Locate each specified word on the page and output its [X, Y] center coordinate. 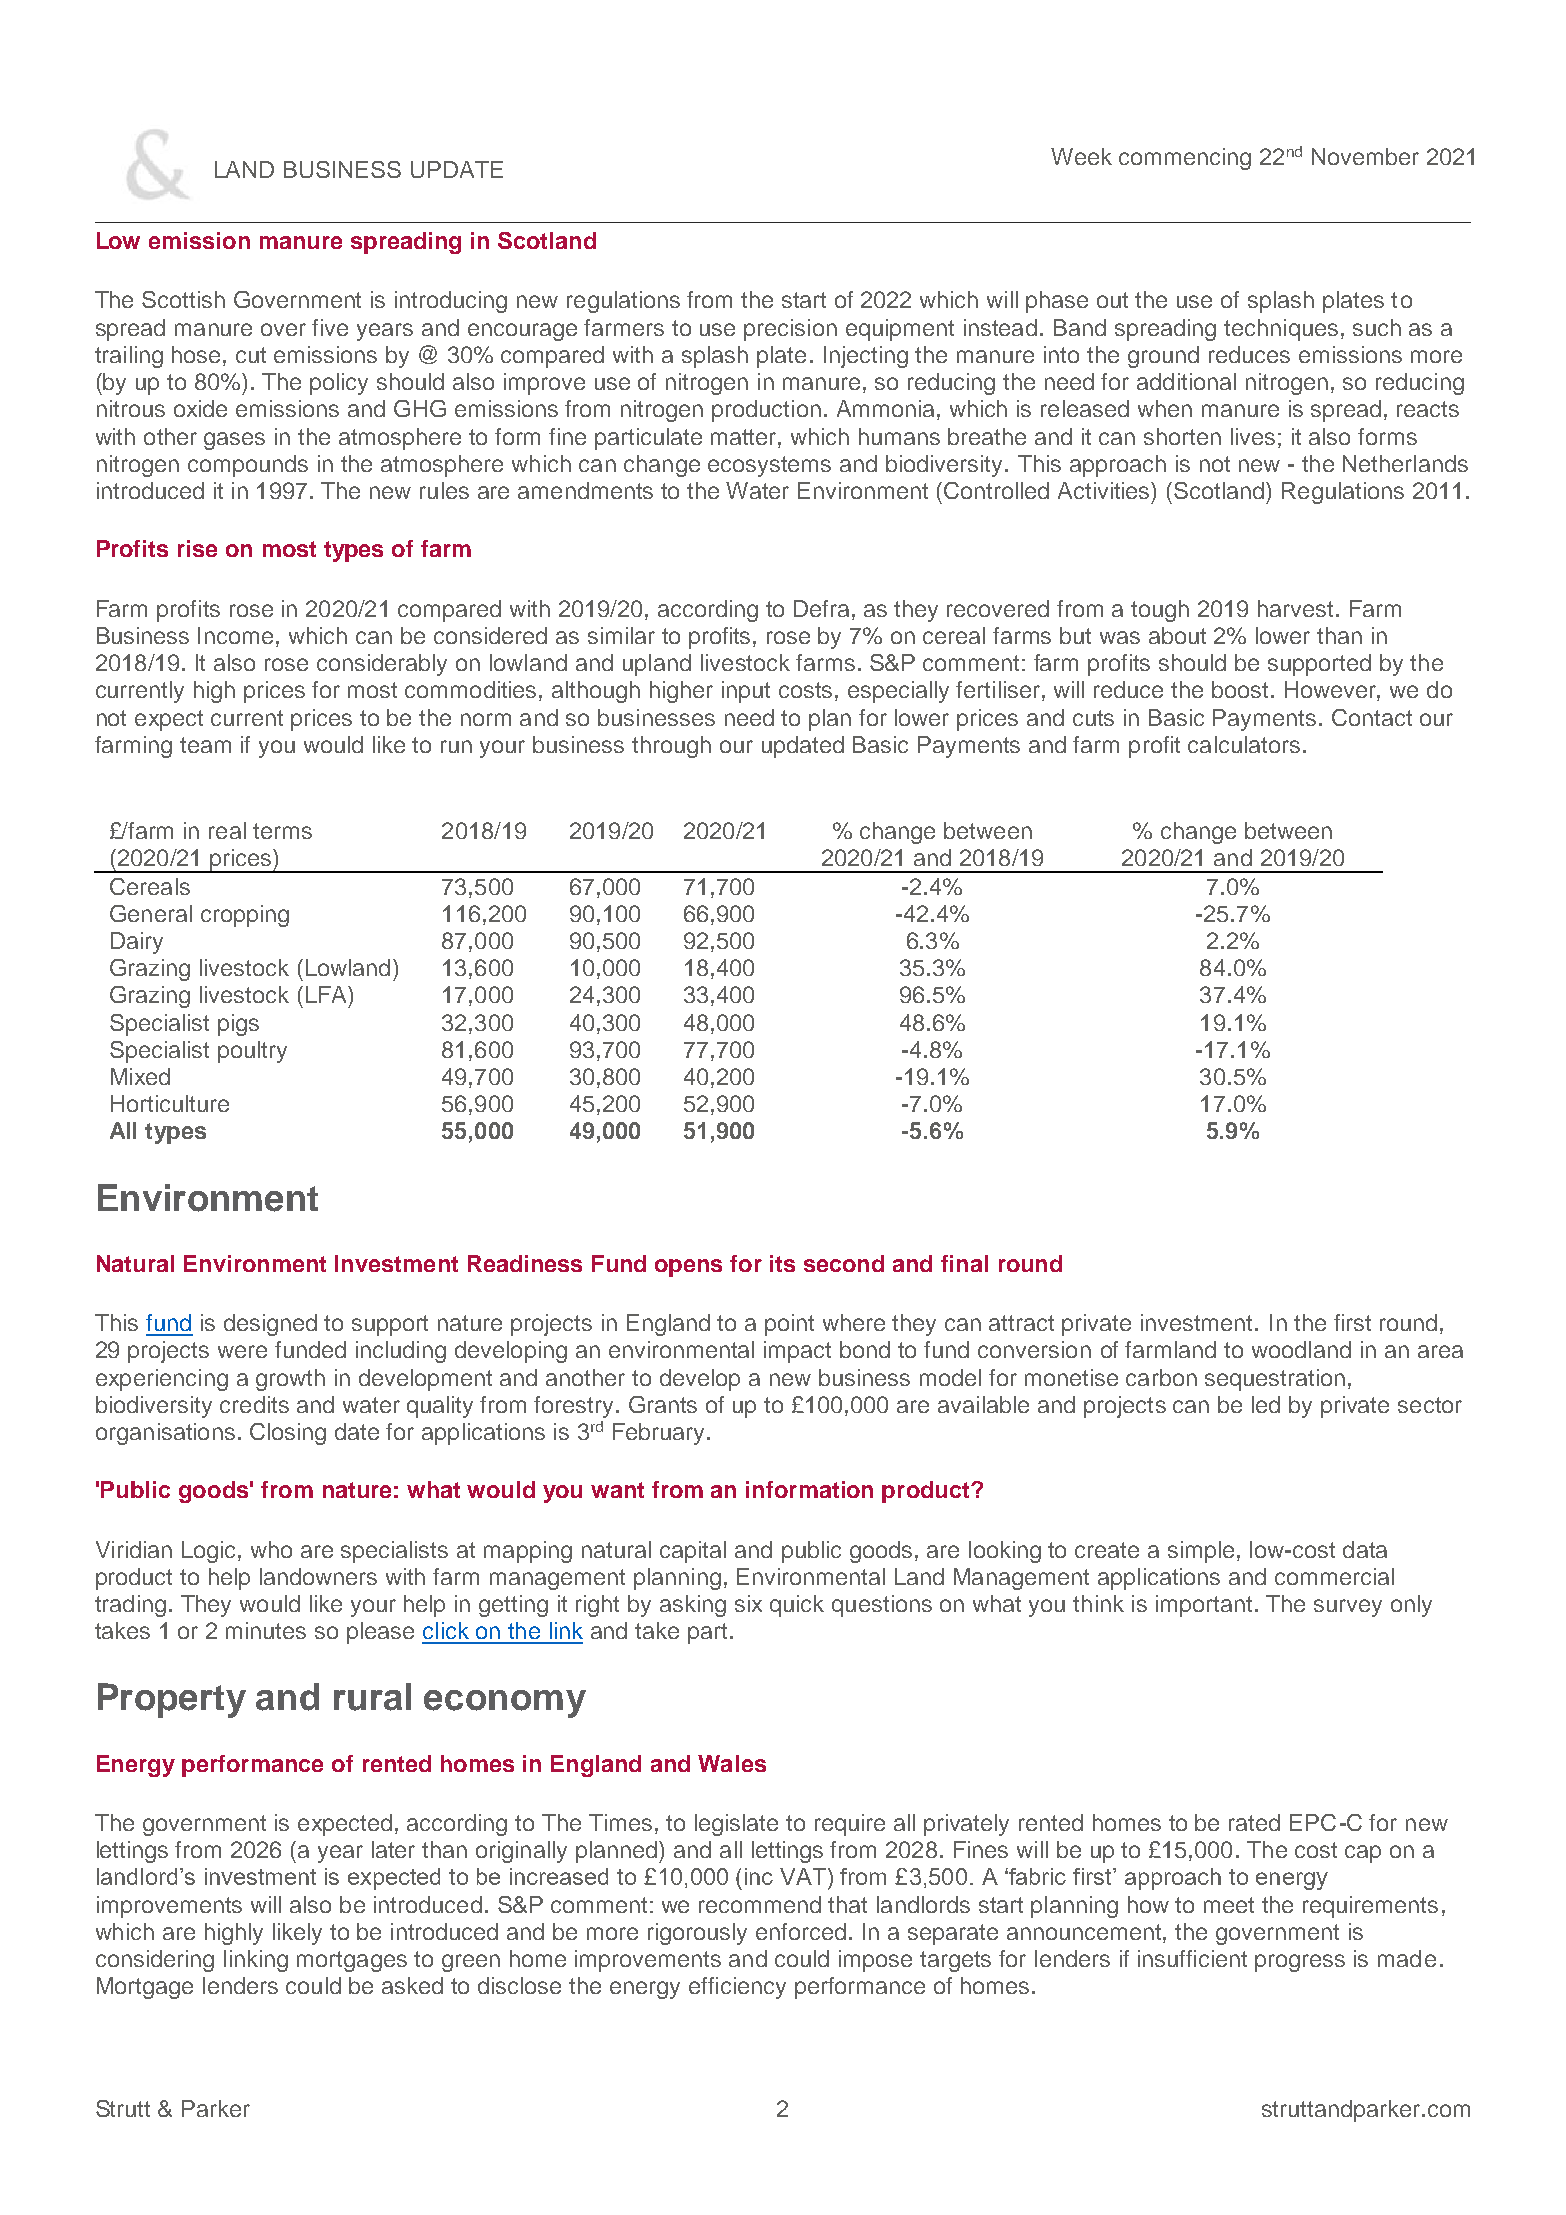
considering [155, 1961]
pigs [238, 1025]
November [1365, 156]
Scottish [183, 299]
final [964, 1263]
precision [790, 330]
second [844, 1263]
